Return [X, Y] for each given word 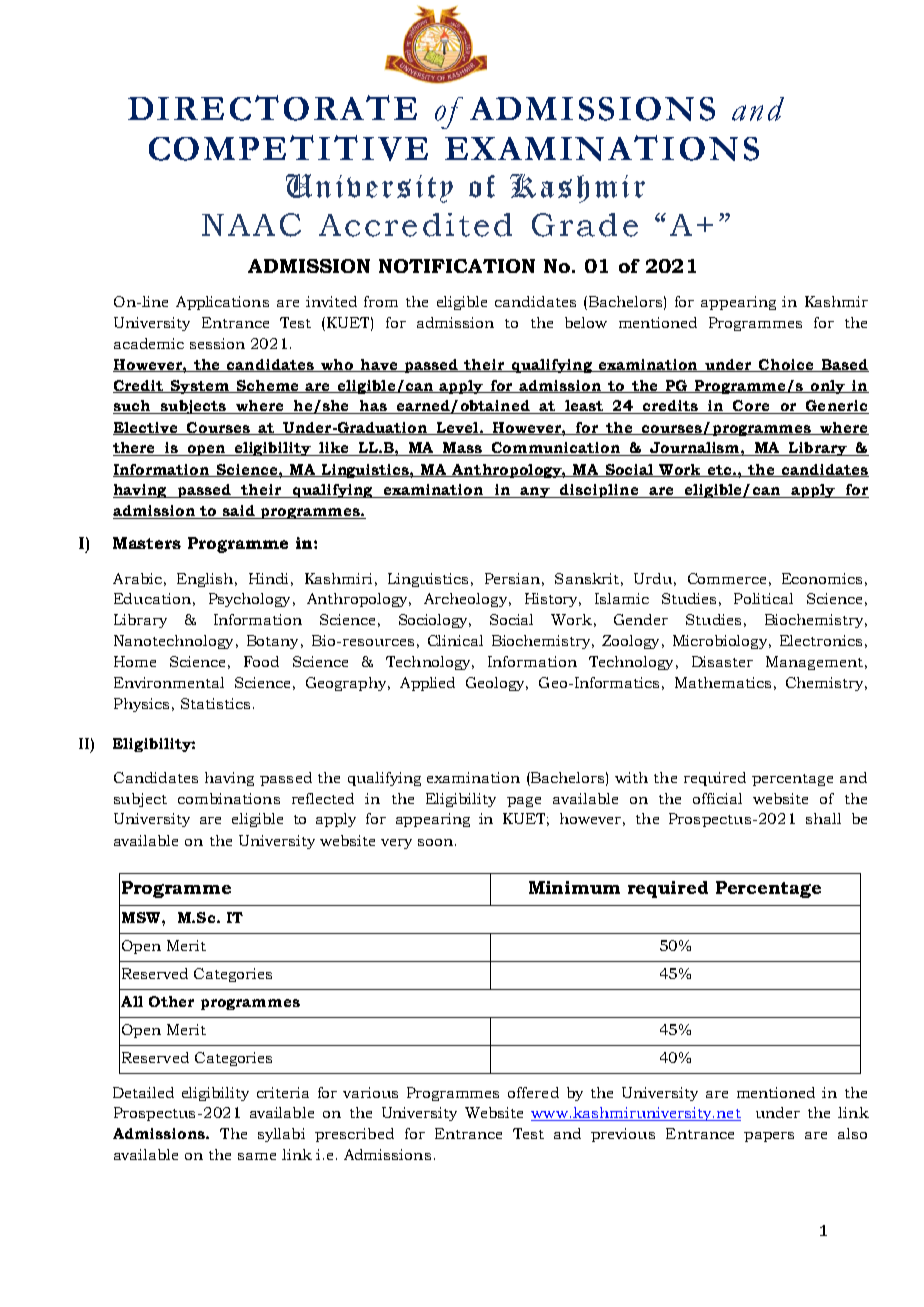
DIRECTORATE [272, 108]
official [717, 798]
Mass [463, 449]
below [586, 322]
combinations [229, 798]
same [257, 1156]
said [238, 512]
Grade [585, 225]
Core [751, 407]
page [524, 802]
